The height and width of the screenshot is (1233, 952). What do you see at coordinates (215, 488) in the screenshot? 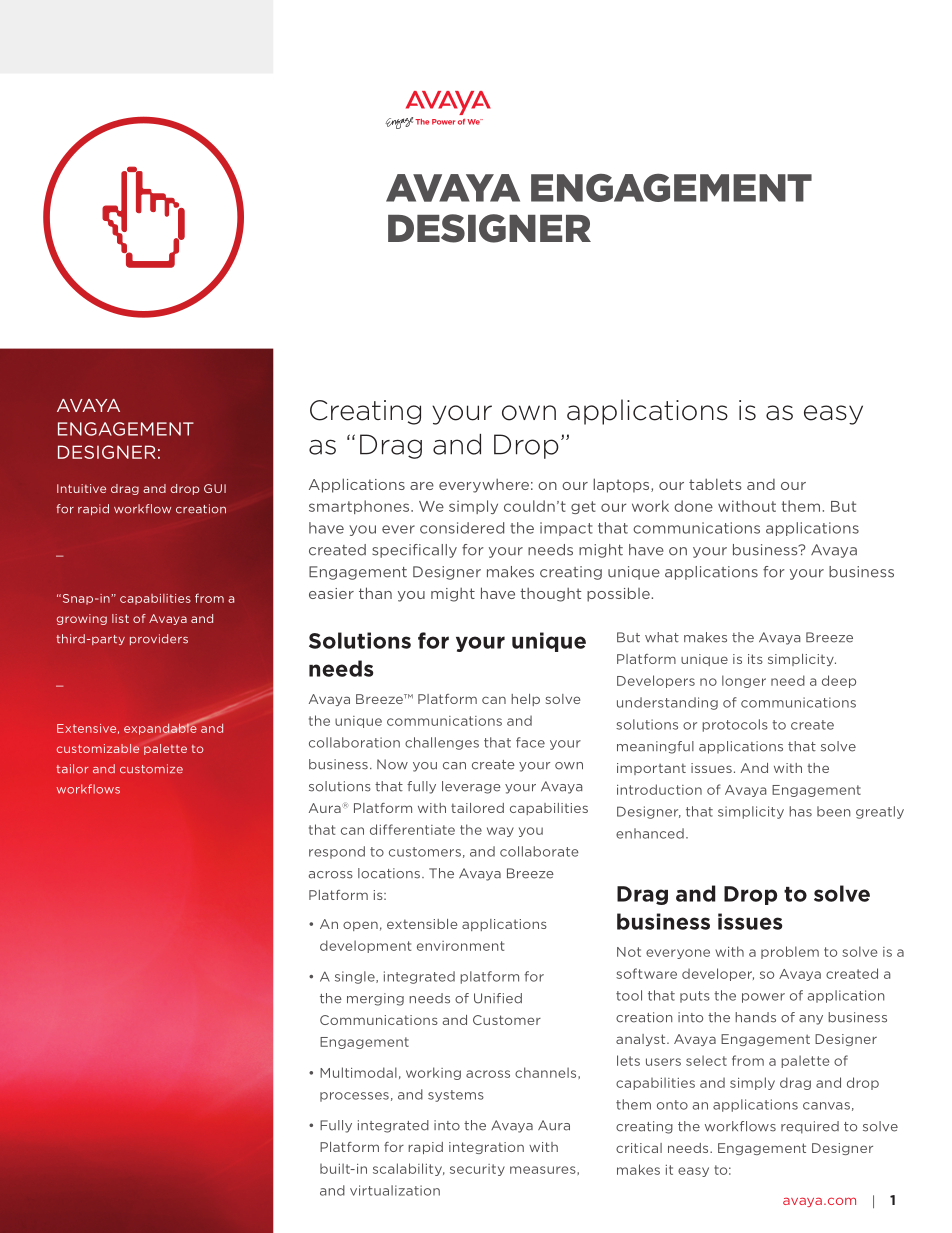
I see `GUI` at bounding box center [215, 488].
